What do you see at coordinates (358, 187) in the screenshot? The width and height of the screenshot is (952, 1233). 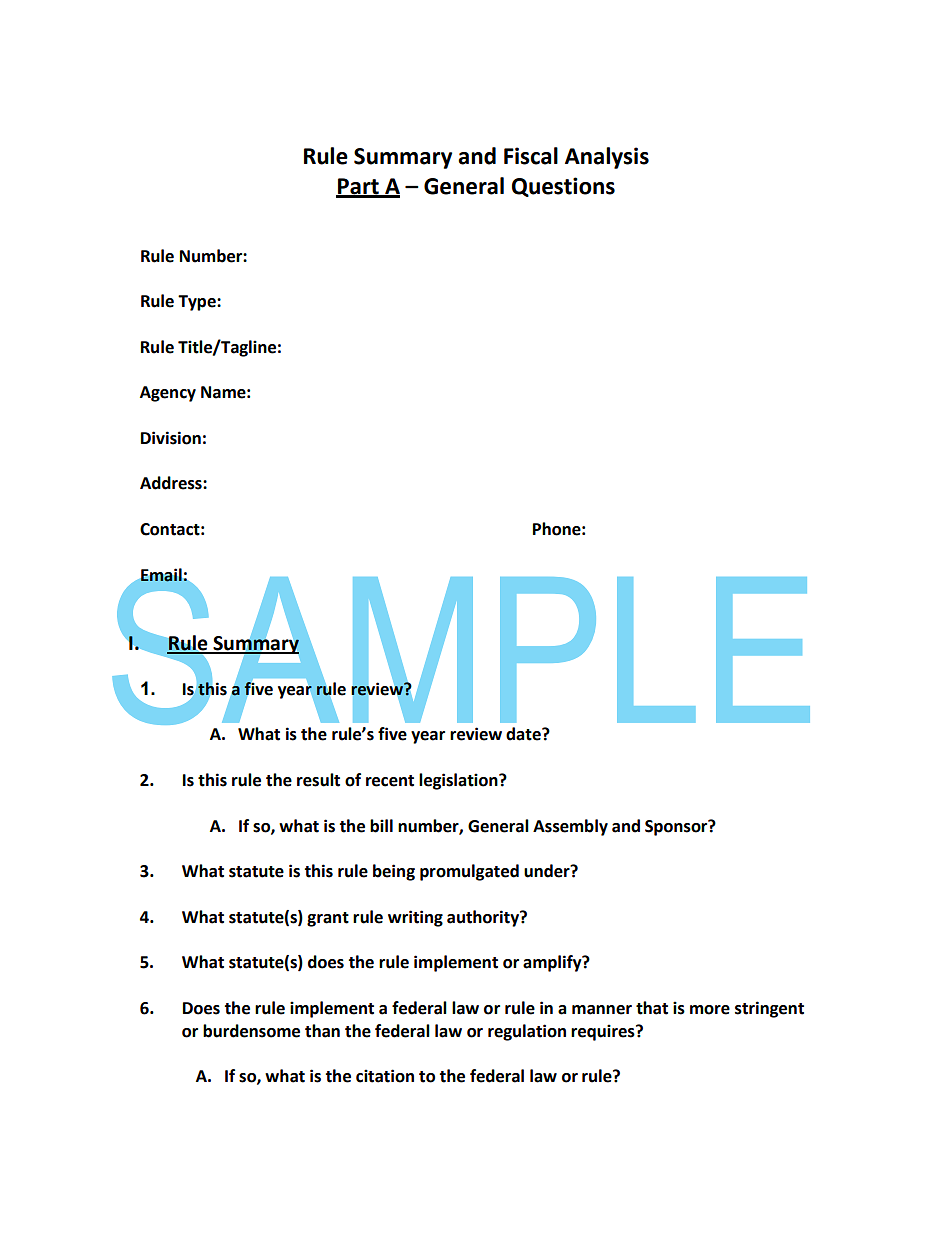 I see `Part` at bounding box center [358, 187].
